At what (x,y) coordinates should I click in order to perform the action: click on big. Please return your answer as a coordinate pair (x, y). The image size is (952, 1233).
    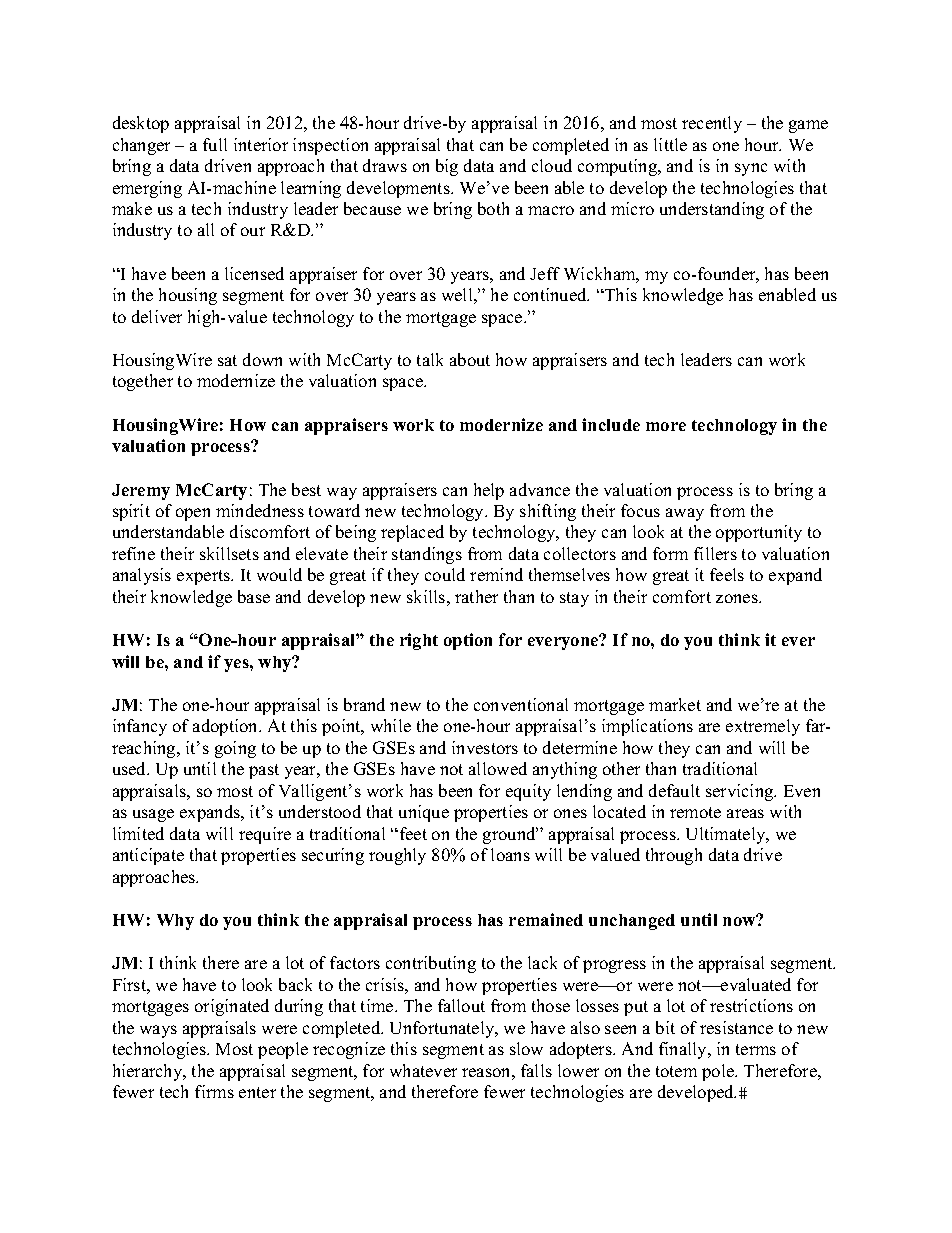
    Looking at the image, I should click on (447, 167).
